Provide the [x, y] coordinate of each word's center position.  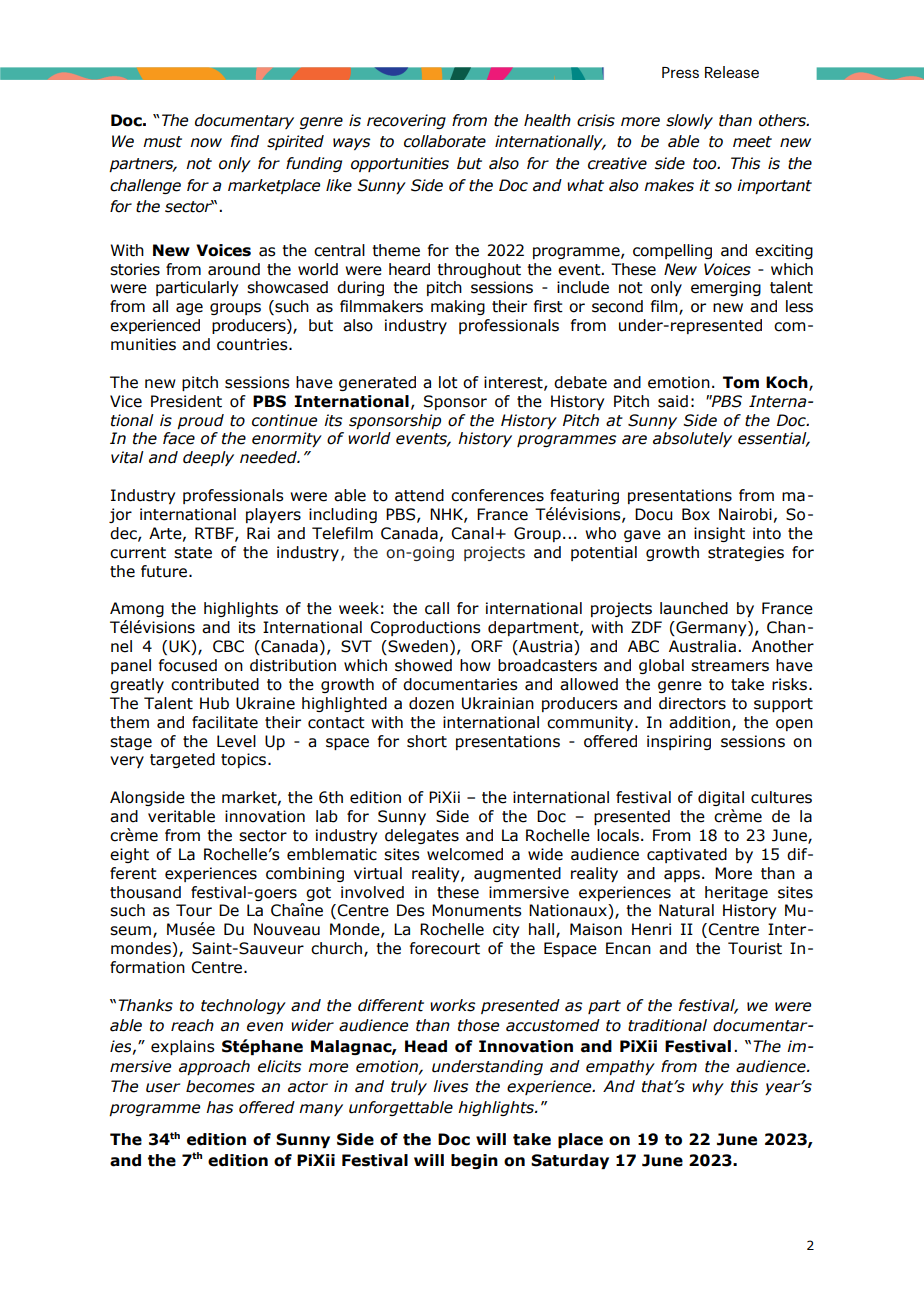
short [427, 741]
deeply [208, 458]
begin [474, 1161]
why [708, 1087]
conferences [497, 495]
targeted [182, 760]
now [206, 143]
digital [721, 798]
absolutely [692, 439]
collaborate [445, 141]
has [219, 1107]
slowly [689, 121]
